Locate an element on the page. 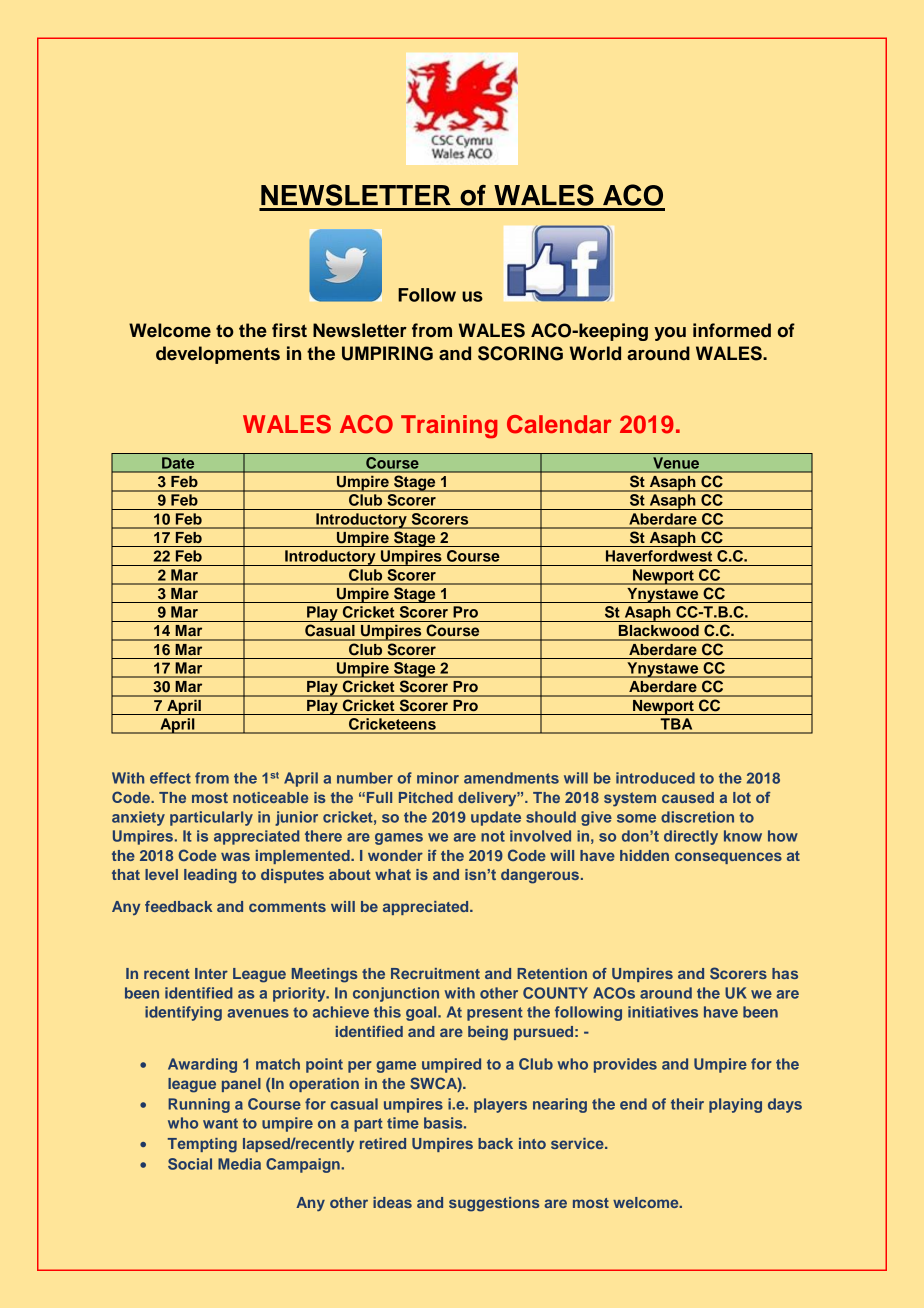  informed is located at coordinates (732, 330).
